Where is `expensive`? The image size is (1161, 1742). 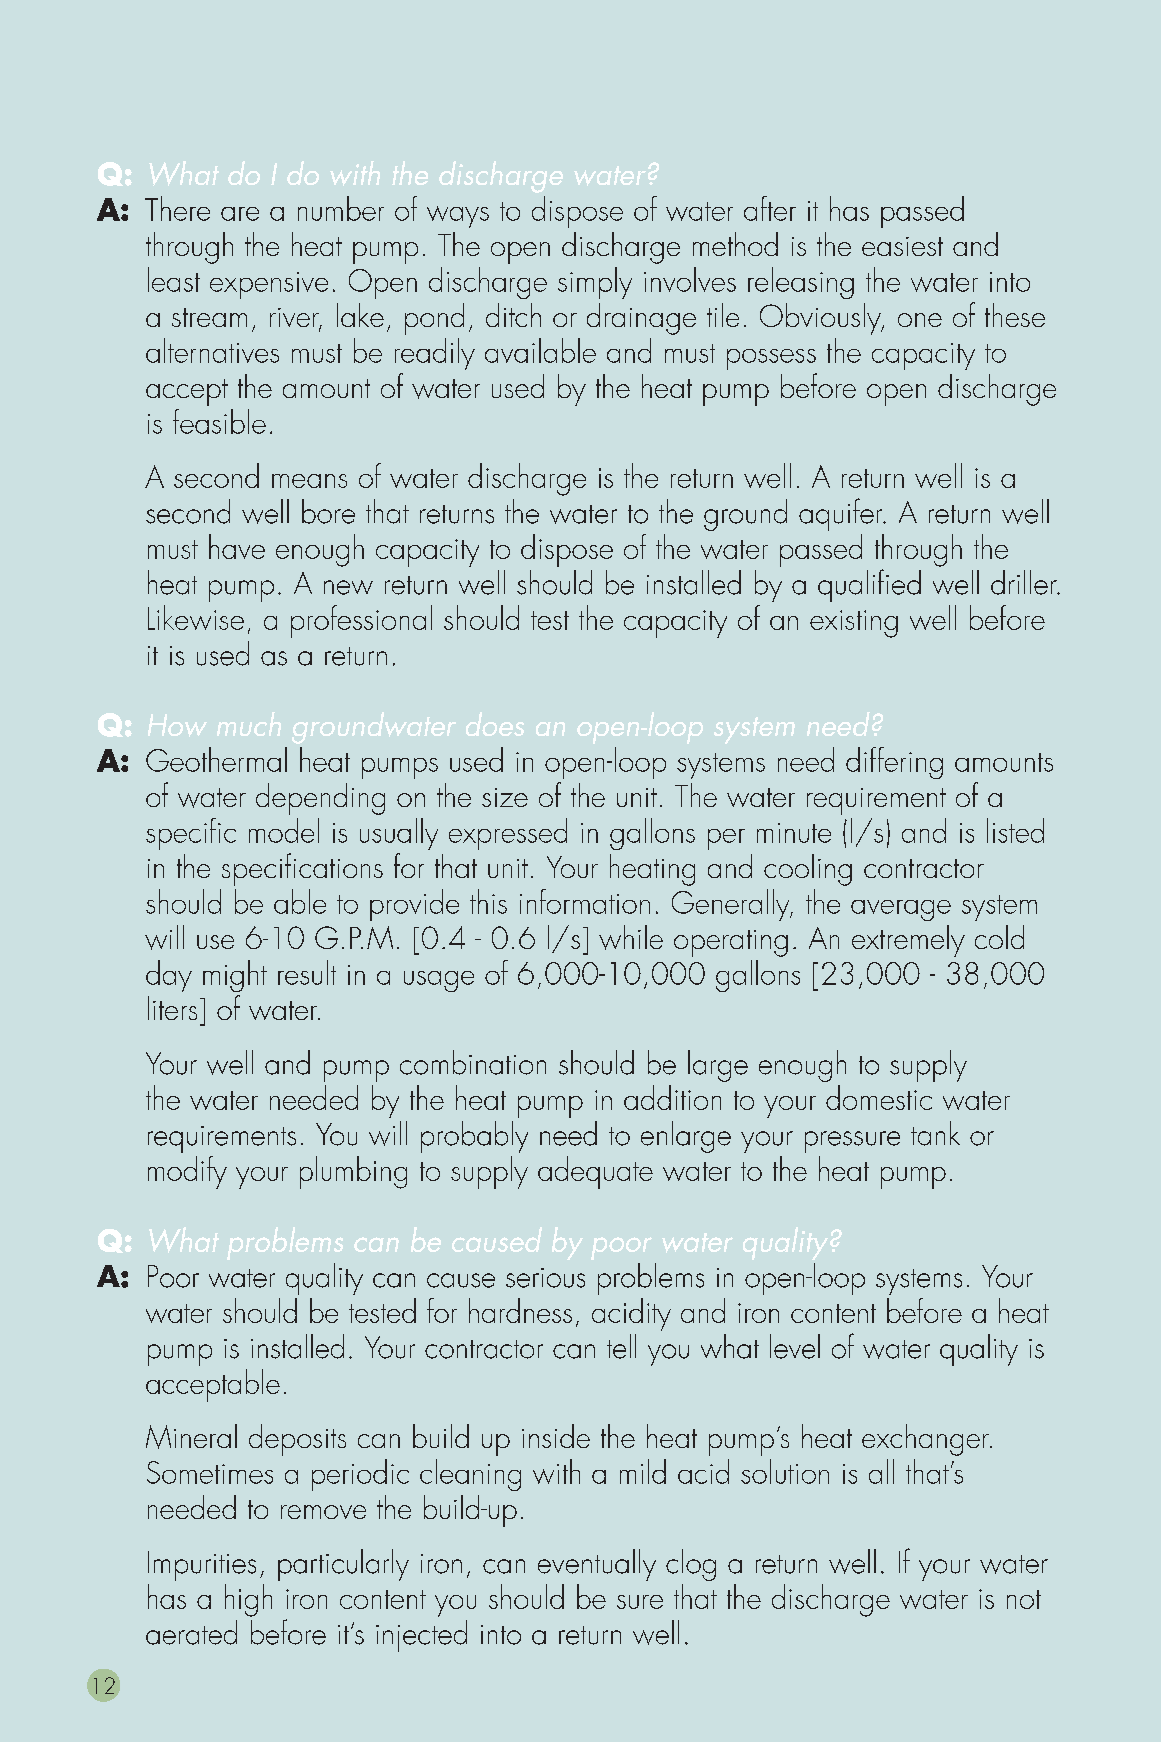 expensive is located at coordinates (269, 285).
